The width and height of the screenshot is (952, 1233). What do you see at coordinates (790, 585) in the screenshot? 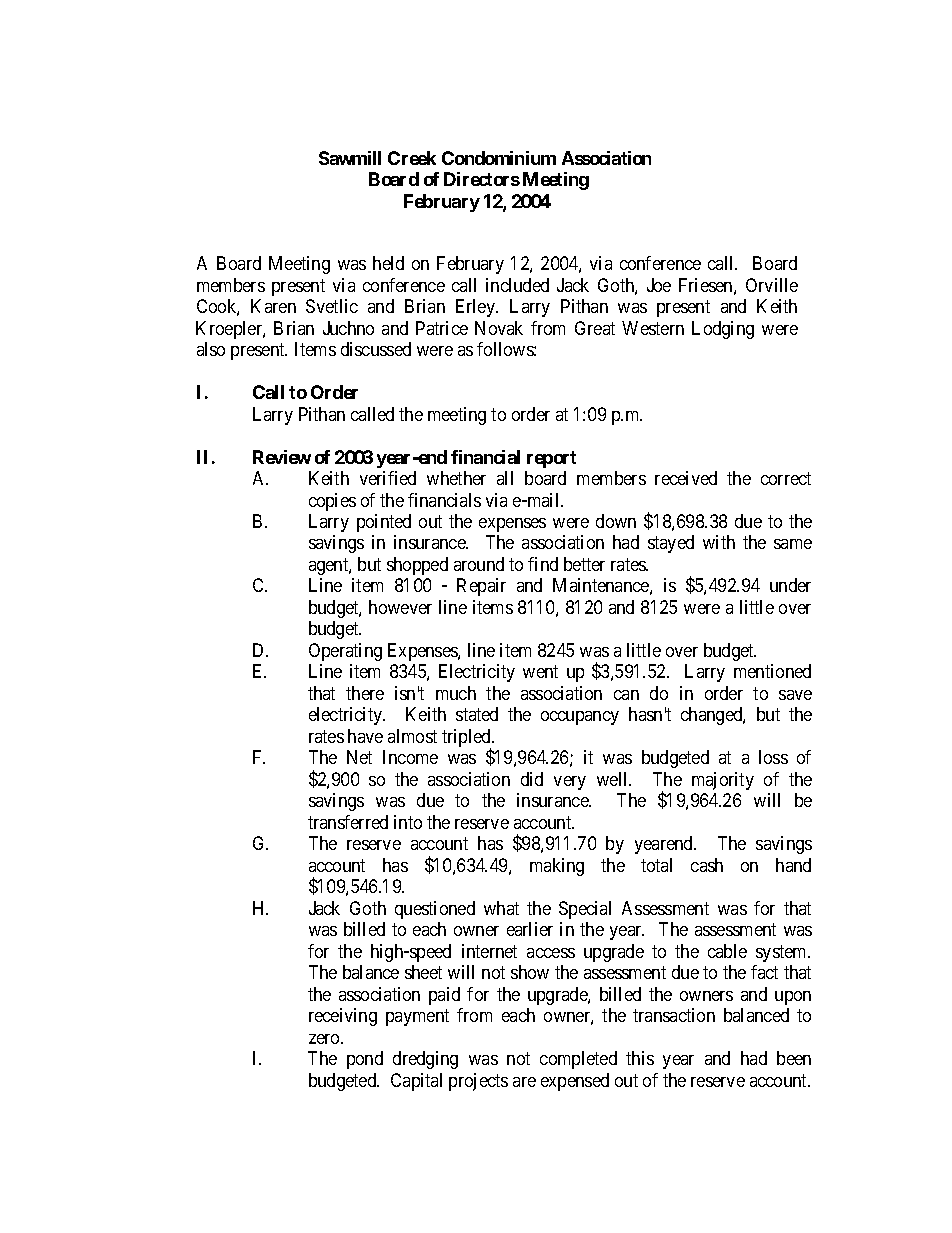
I see `under` at bounding box center [790, 585].
